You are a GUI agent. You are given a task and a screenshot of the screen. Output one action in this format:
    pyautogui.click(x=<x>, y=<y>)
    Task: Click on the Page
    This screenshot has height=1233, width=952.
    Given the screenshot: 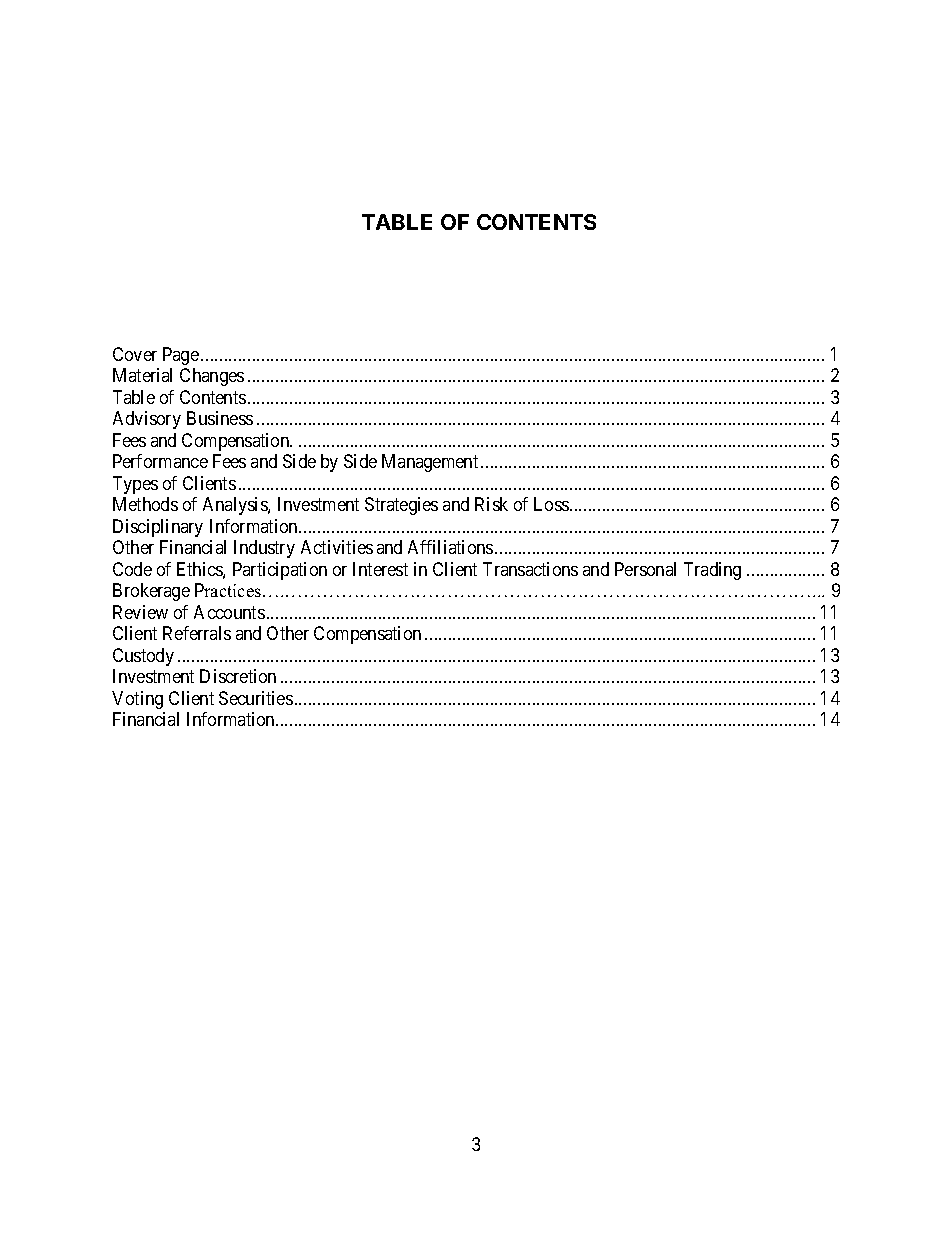 What is the action you would take?
    pyautogui.click(x=181, y=356)
